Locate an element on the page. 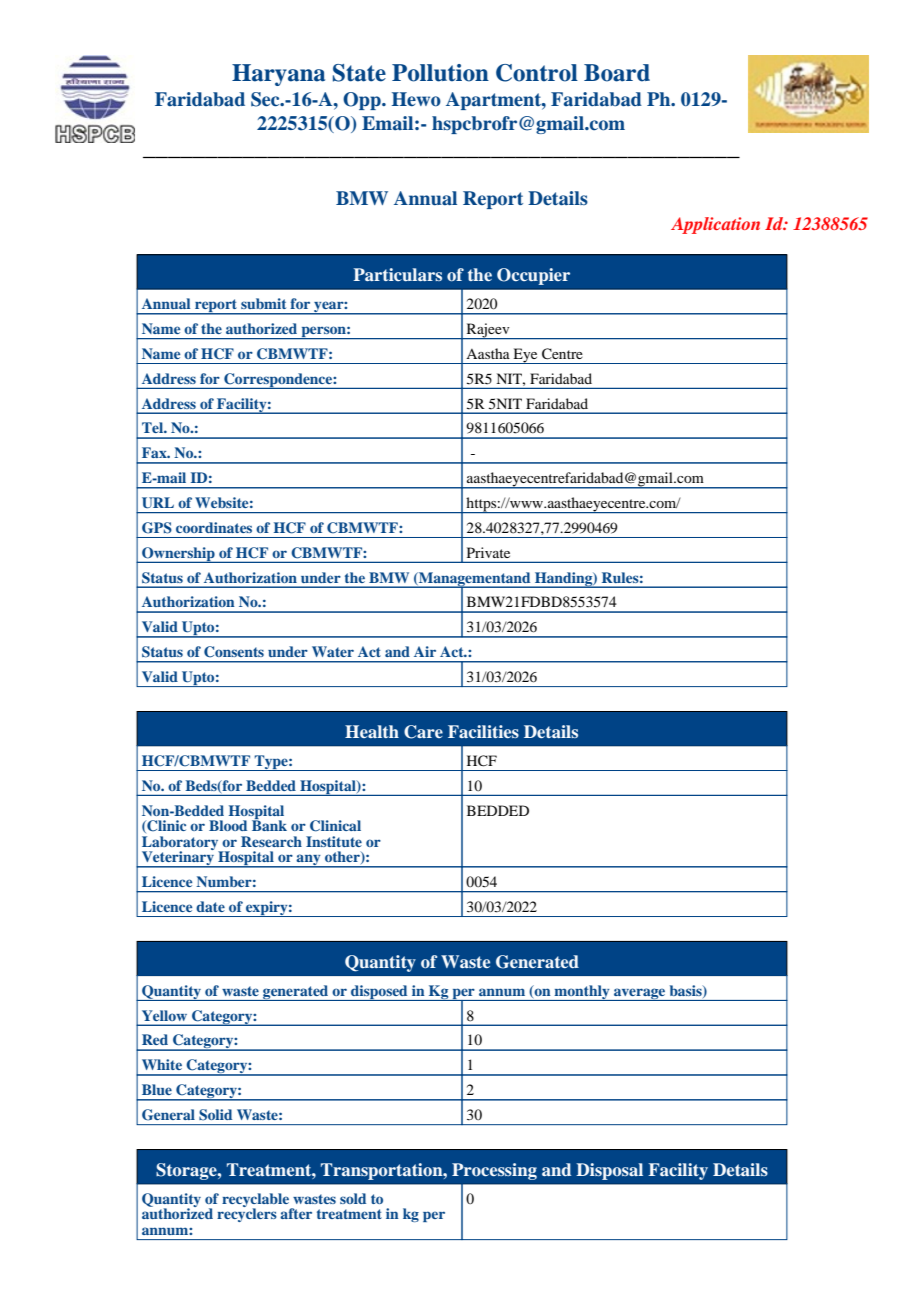 Image resolution: width=924 pixels, height=1308 pixels. Care is located at coordinates (423, 732).
